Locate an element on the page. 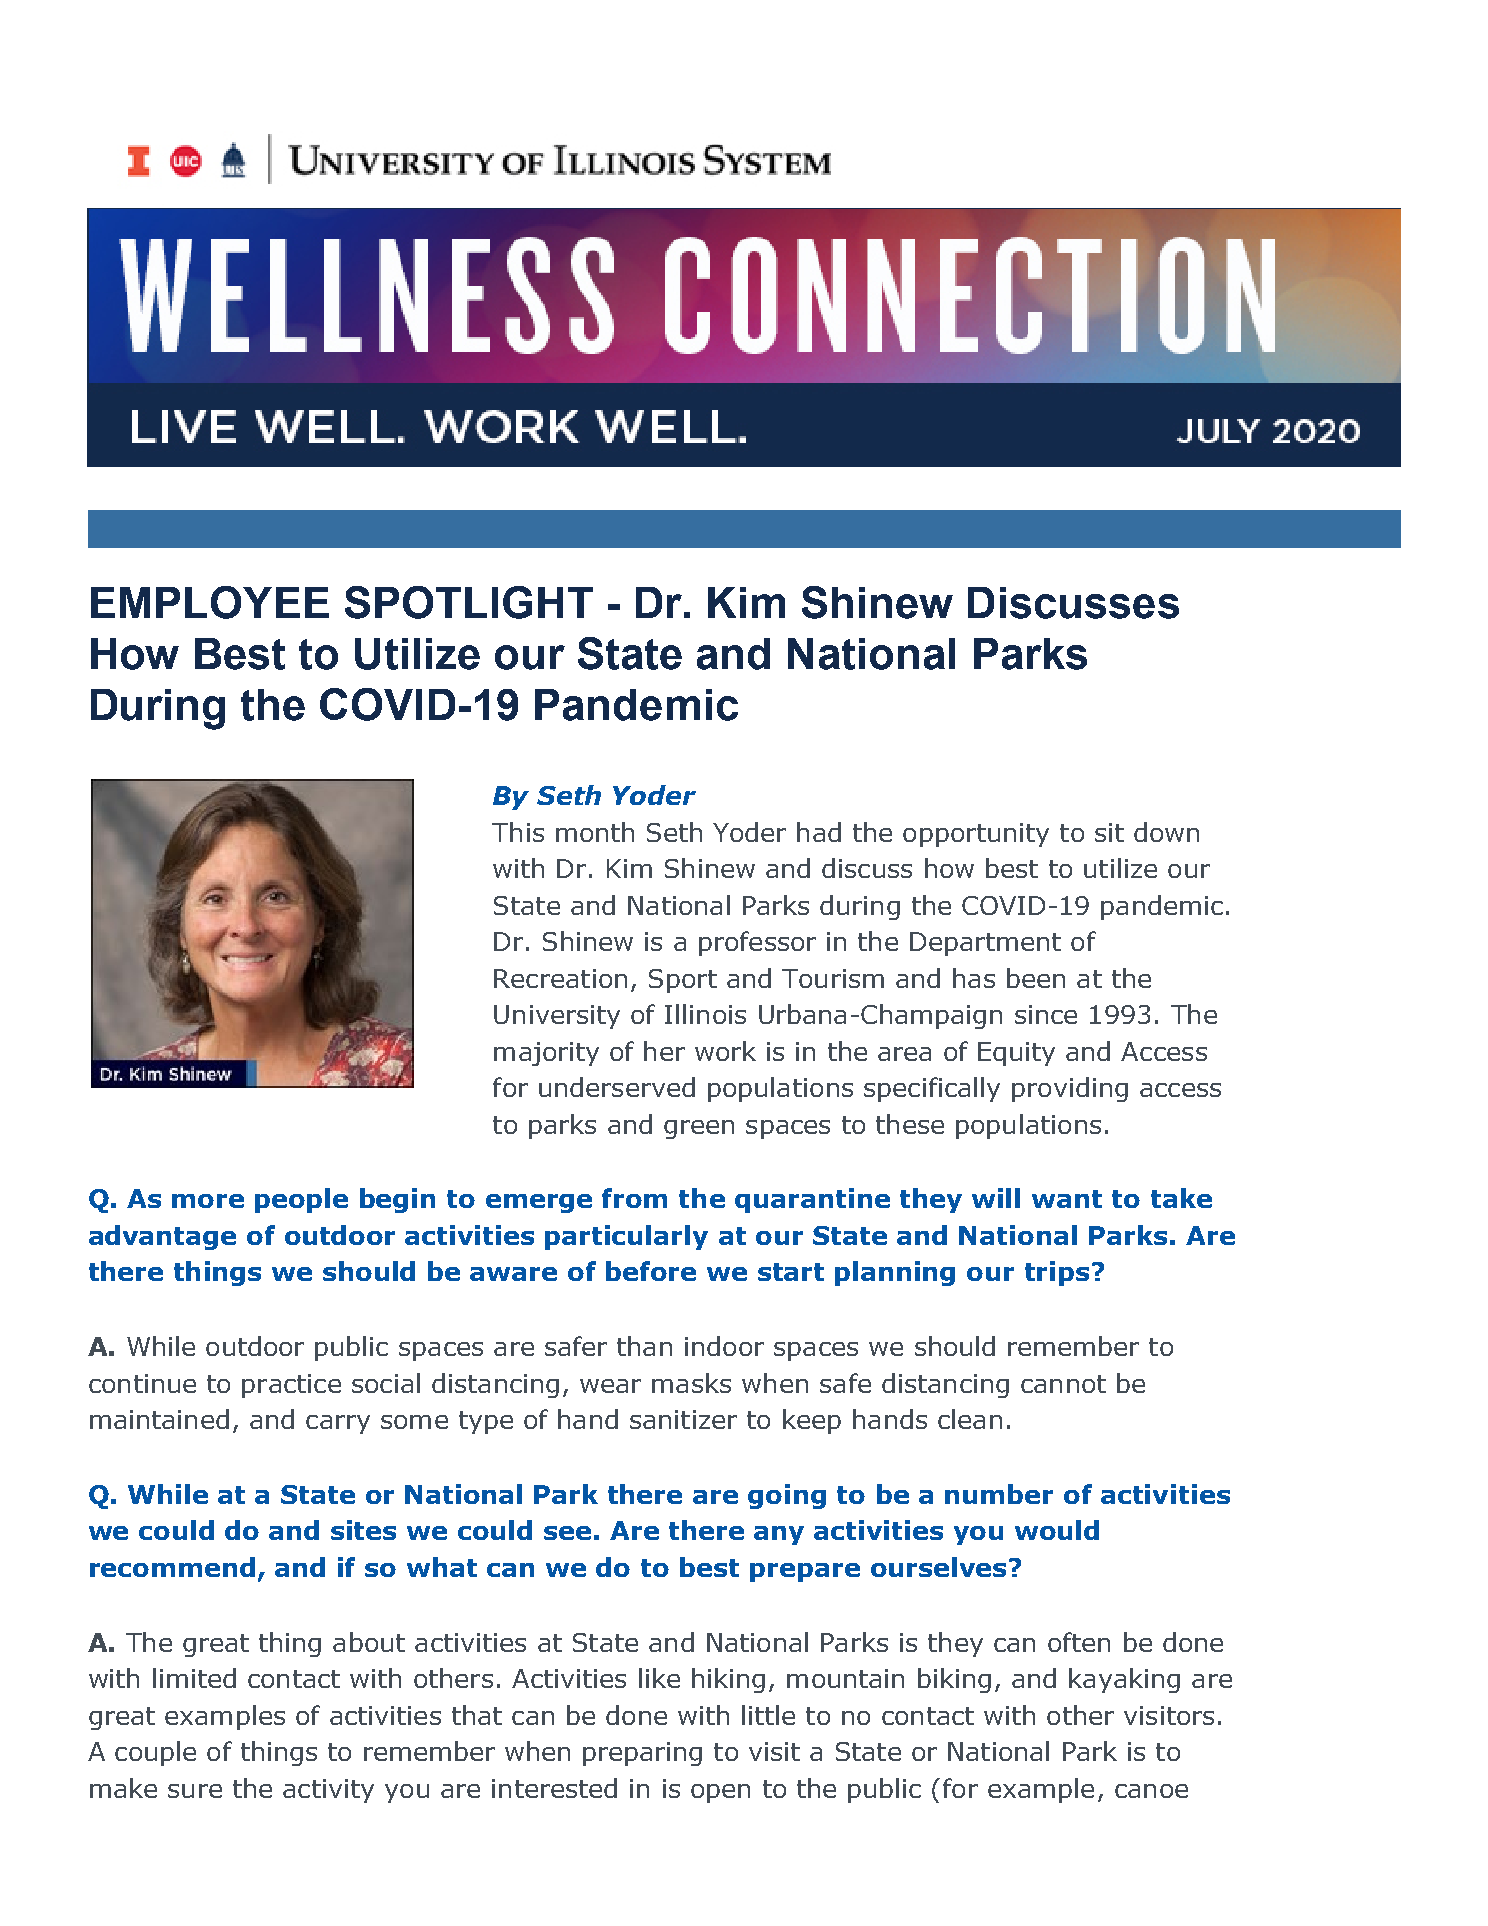  EMPLOYEE is located at coordinates (210, 602).
